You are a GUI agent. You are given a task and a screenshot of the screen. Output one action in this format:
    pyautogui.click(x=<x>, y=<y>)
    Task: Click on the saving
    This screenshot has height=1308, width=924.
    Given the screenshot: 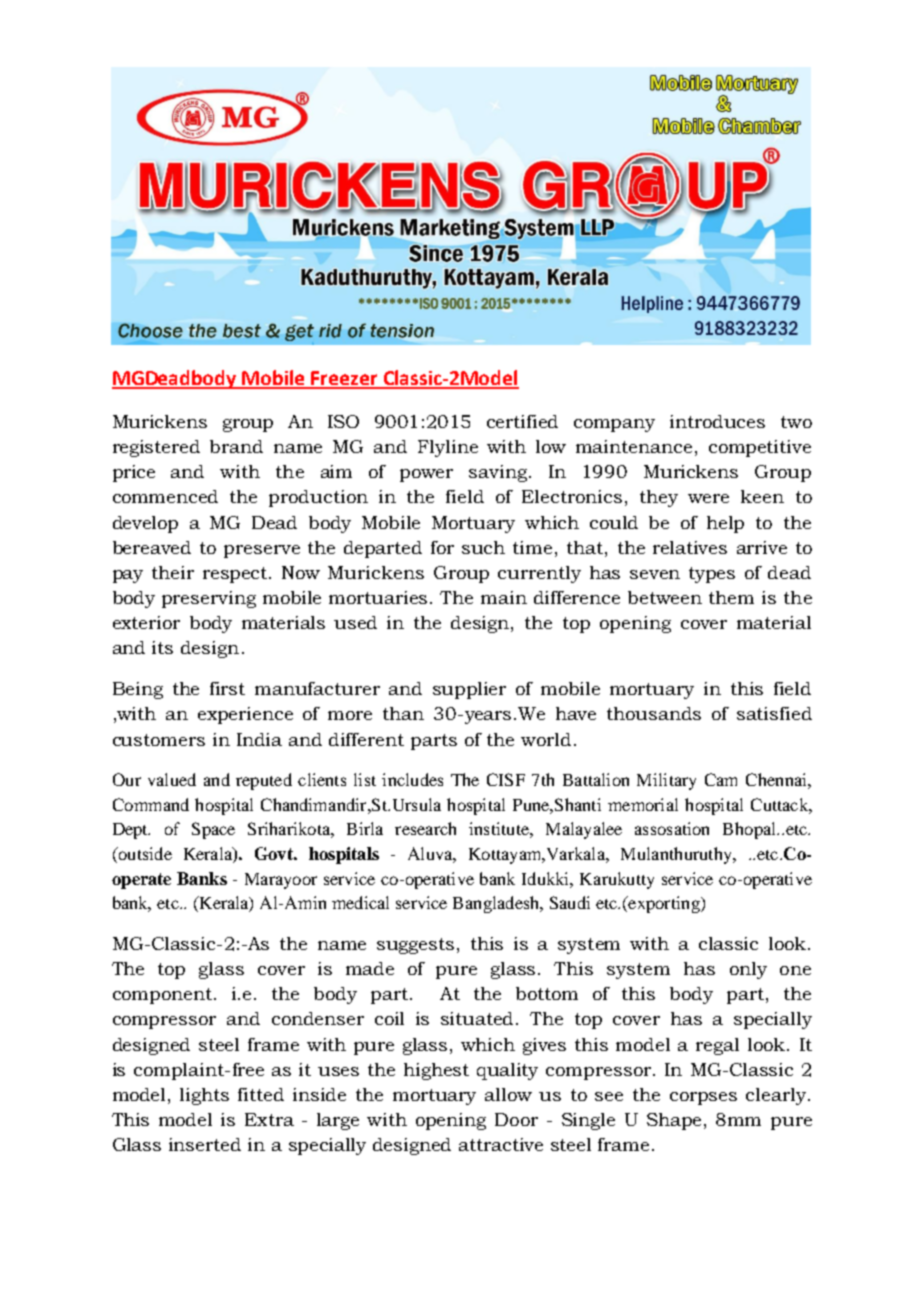 What is the action you would take?
    pyautogui.click(x=499, y=473)
